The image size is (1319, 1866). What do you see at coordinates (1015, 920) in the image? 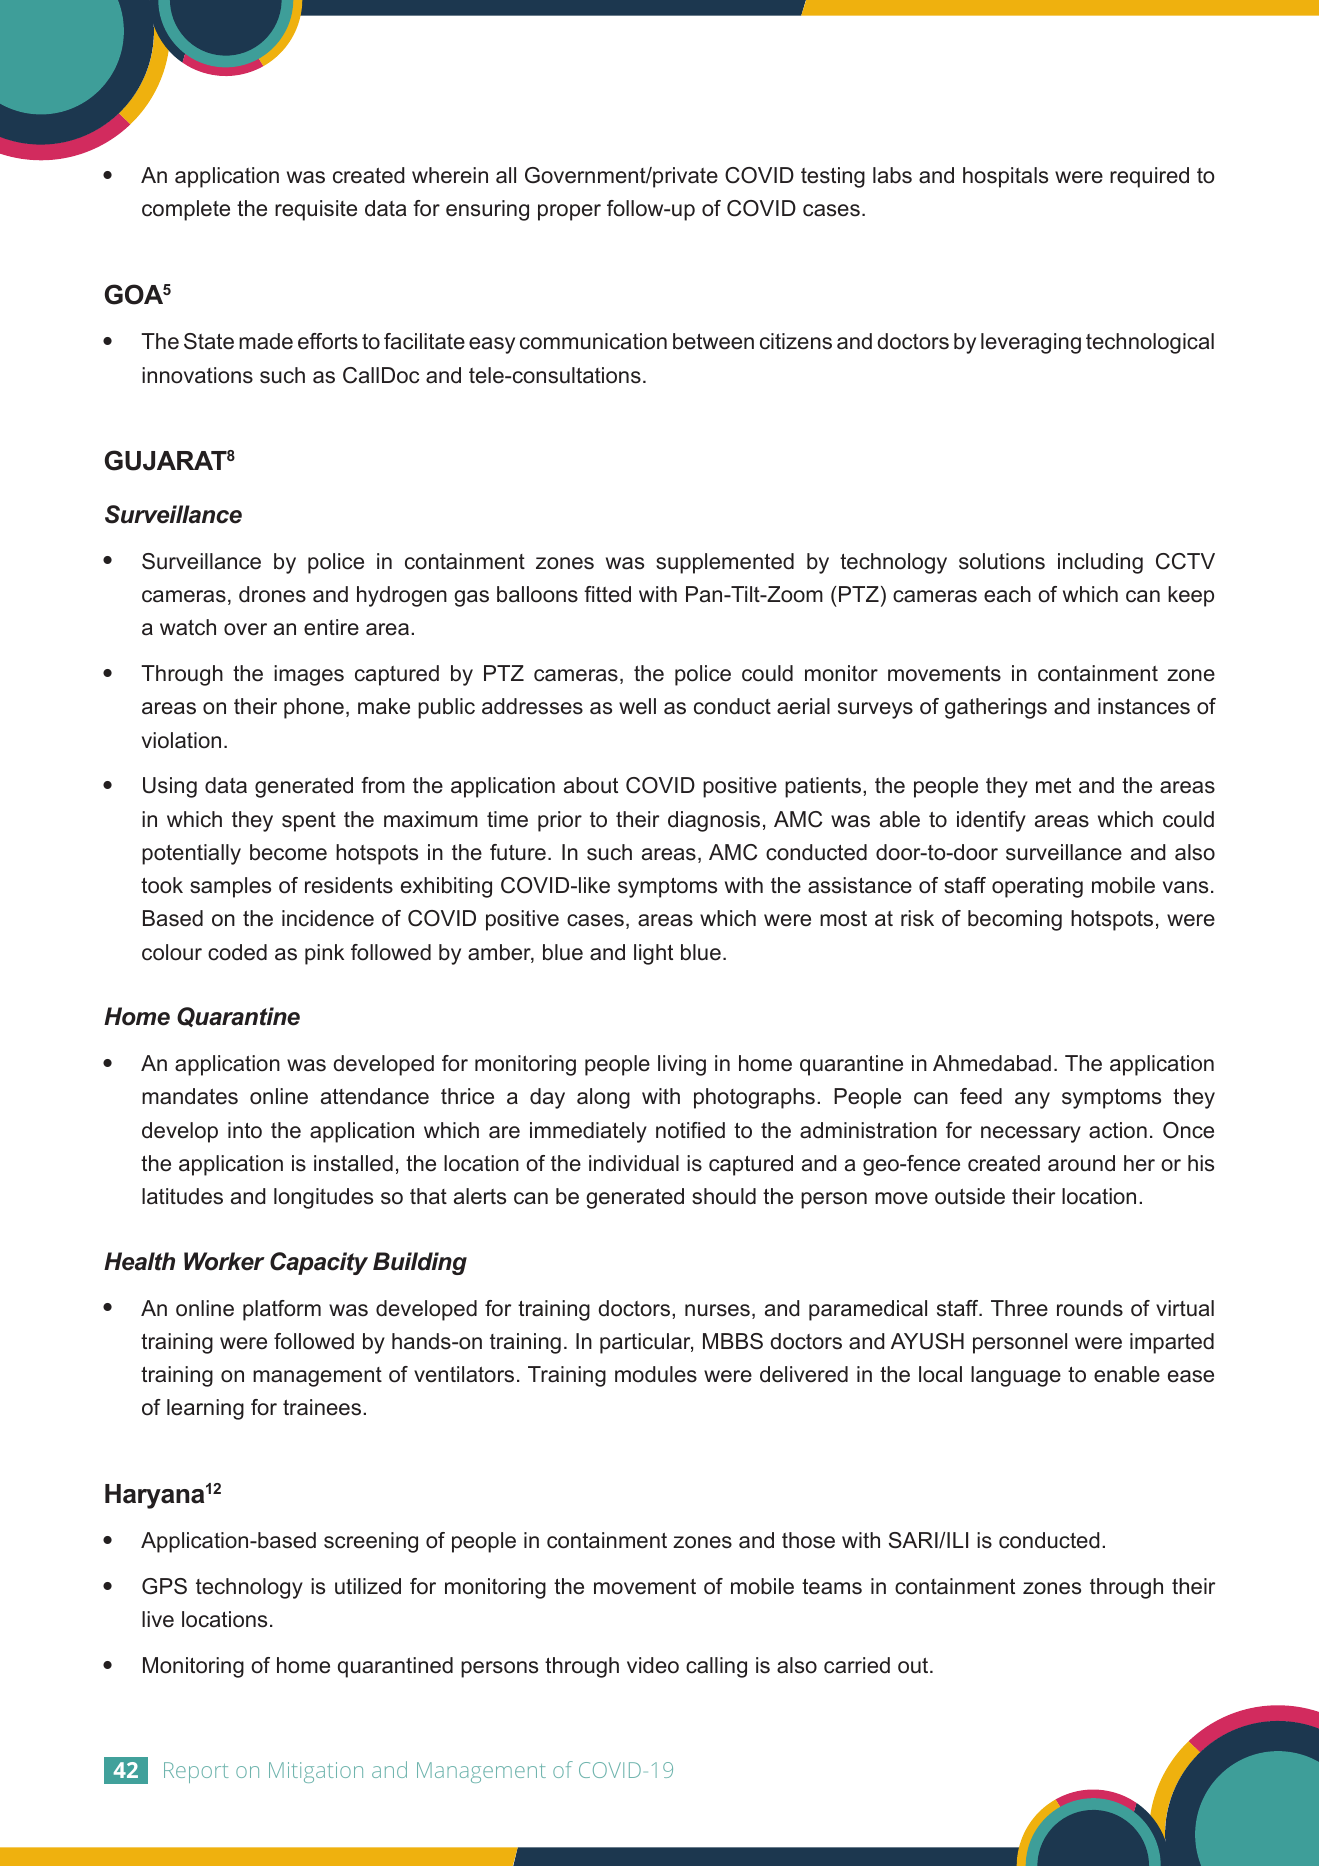
I see `becoming` at bounding box center [1015, 920].
